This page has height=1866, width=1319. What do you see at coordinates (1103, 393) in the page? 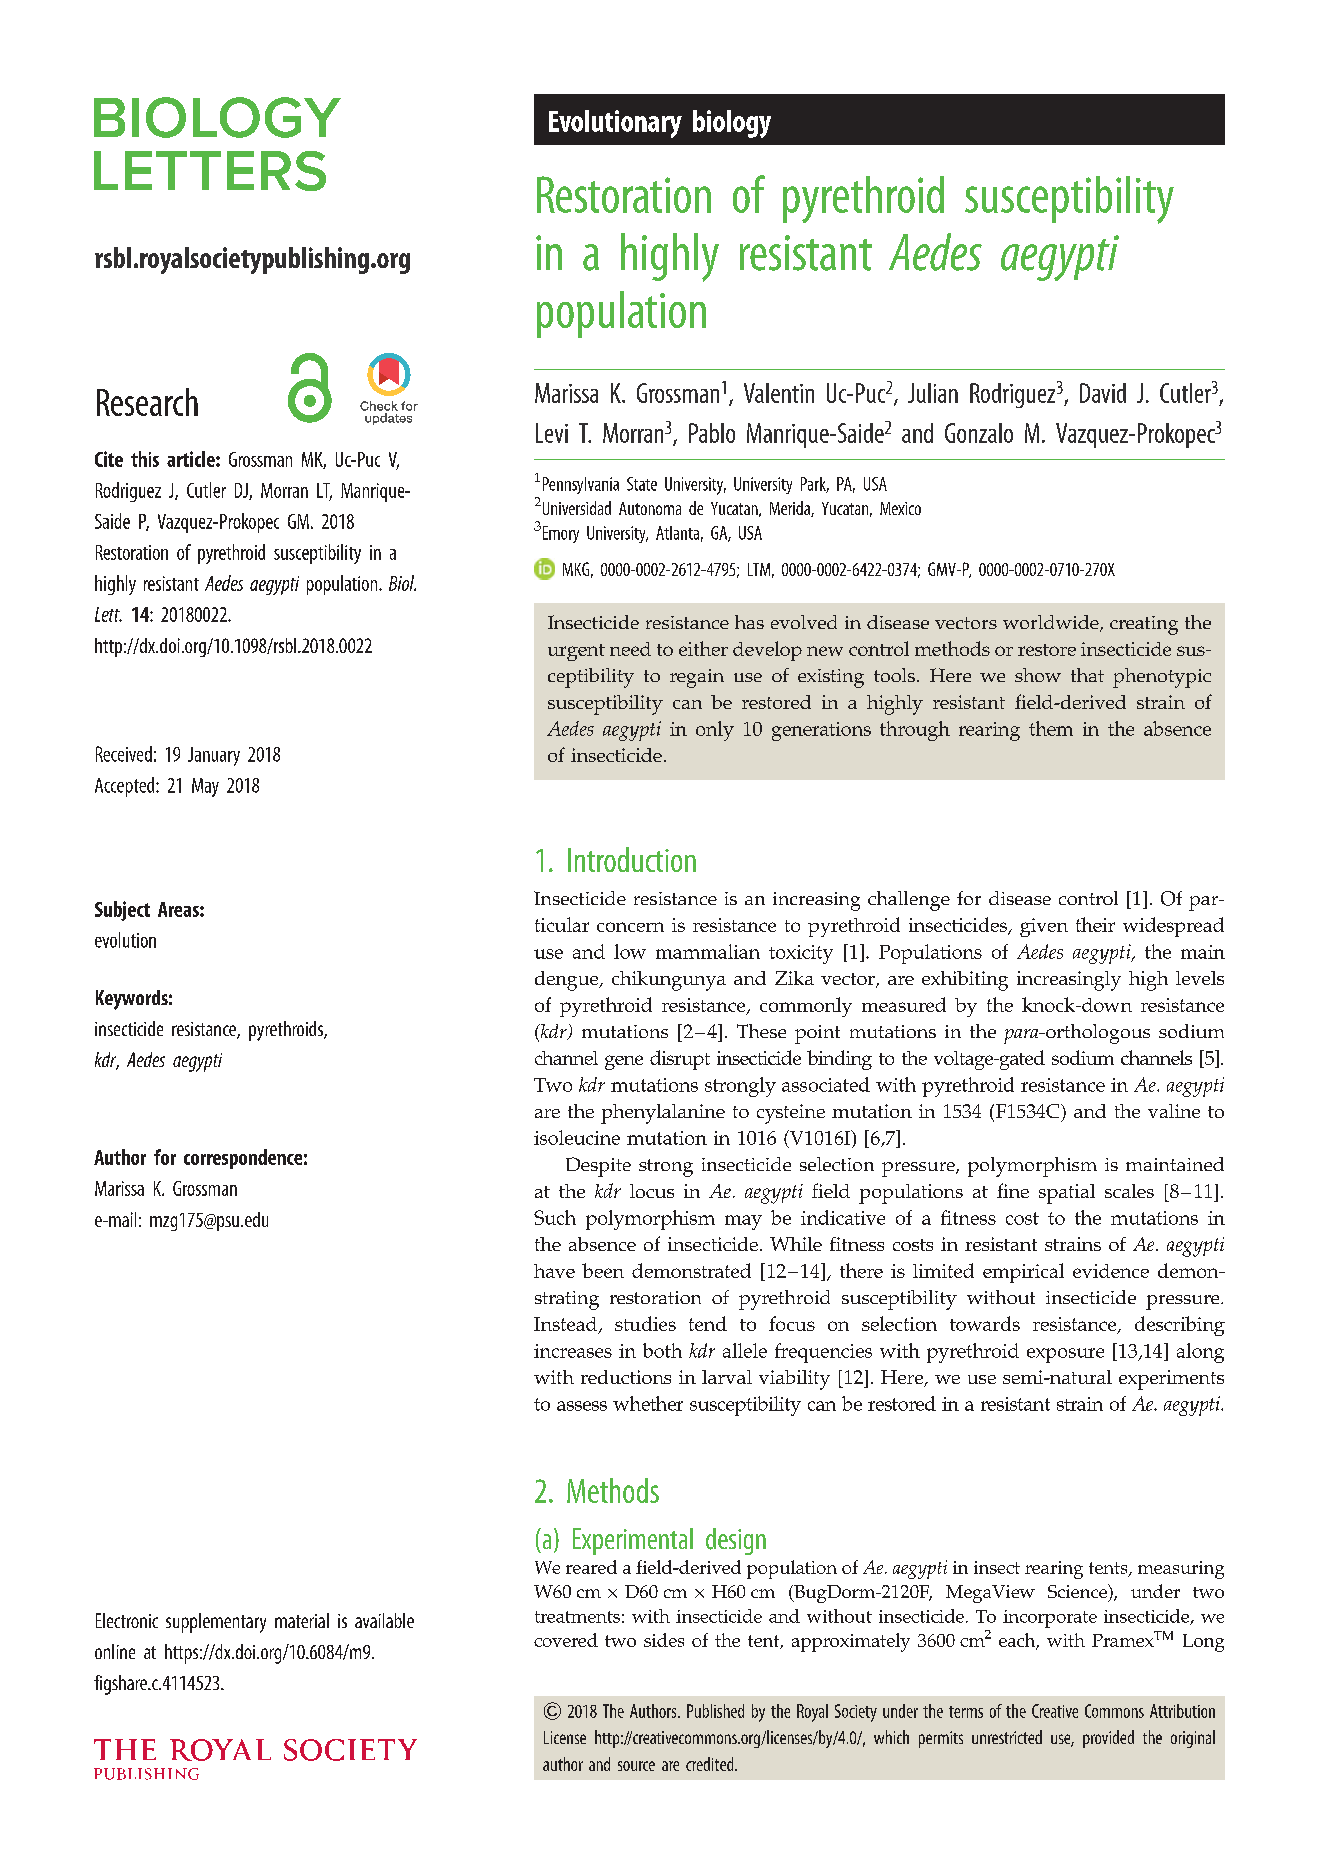
I see `David` at bounding box center [1103, 393].
